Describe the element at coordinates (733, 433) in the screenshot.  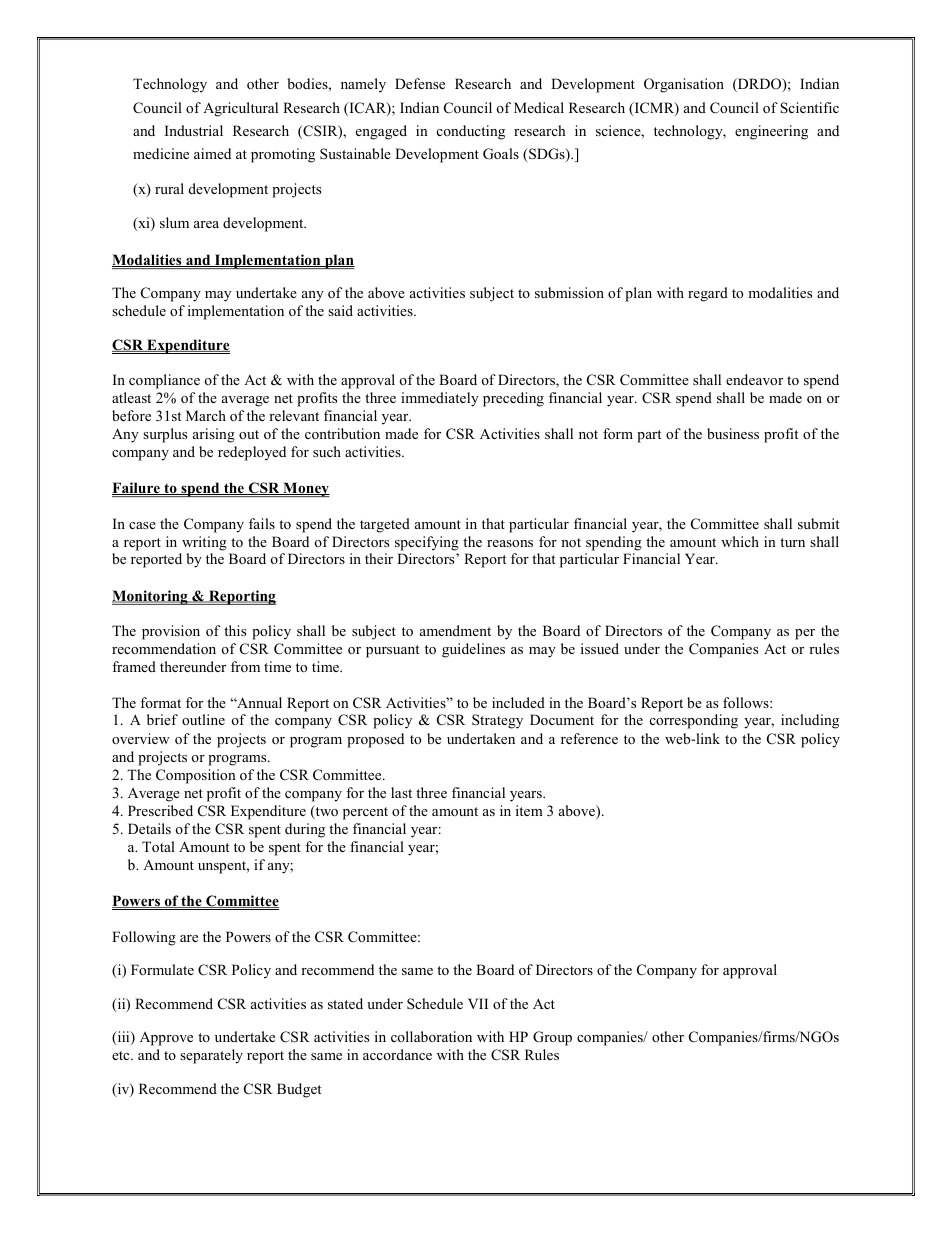
I see `business` at that location.
